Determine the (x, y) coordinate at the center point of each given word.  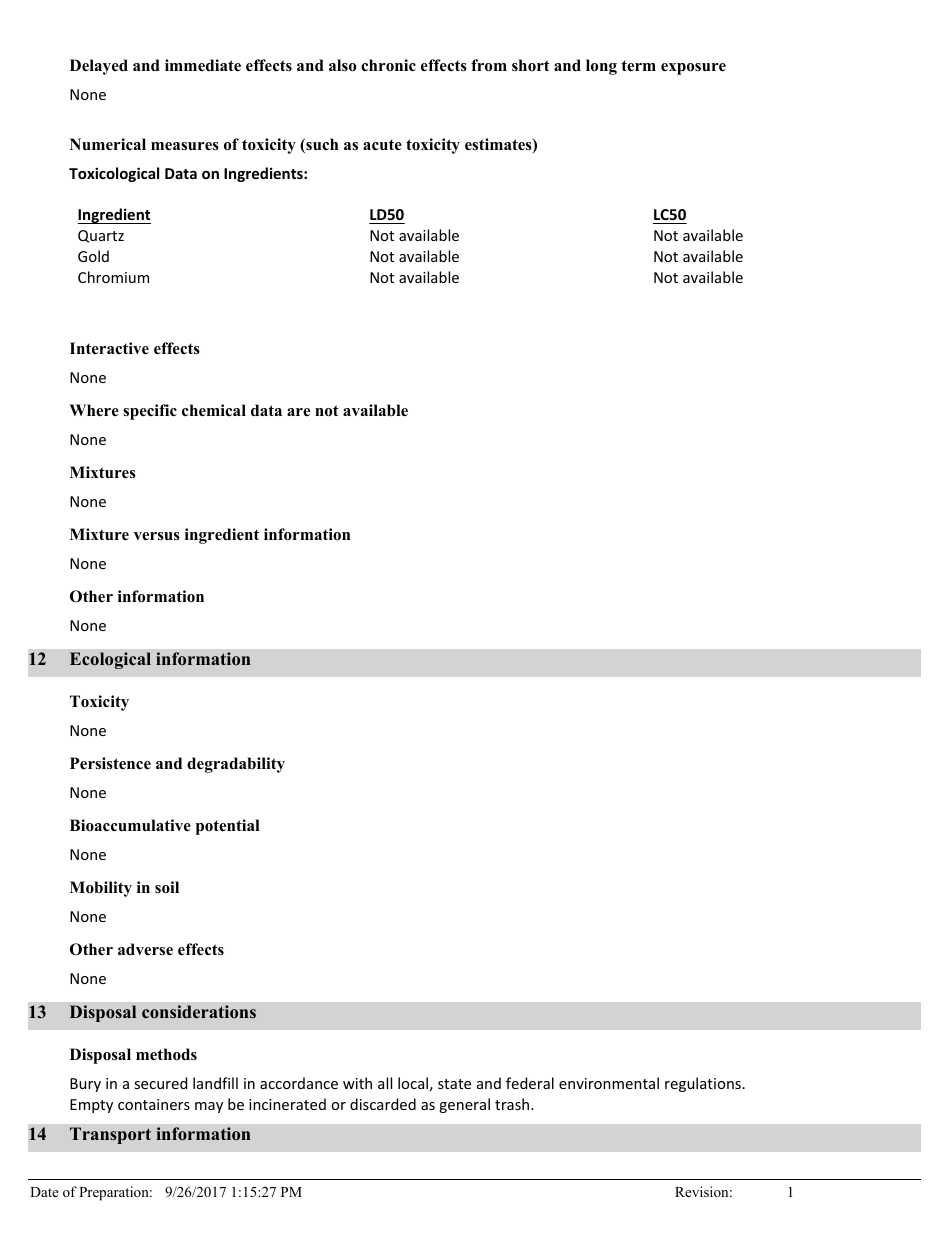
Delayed (99, 67)
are (298, 412)
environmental (609, 1083)
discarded (383, 1104)
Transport (110, 1135)
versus (157, 536)
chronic (388, 65)
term (638, 65)
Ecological (110, 660)
